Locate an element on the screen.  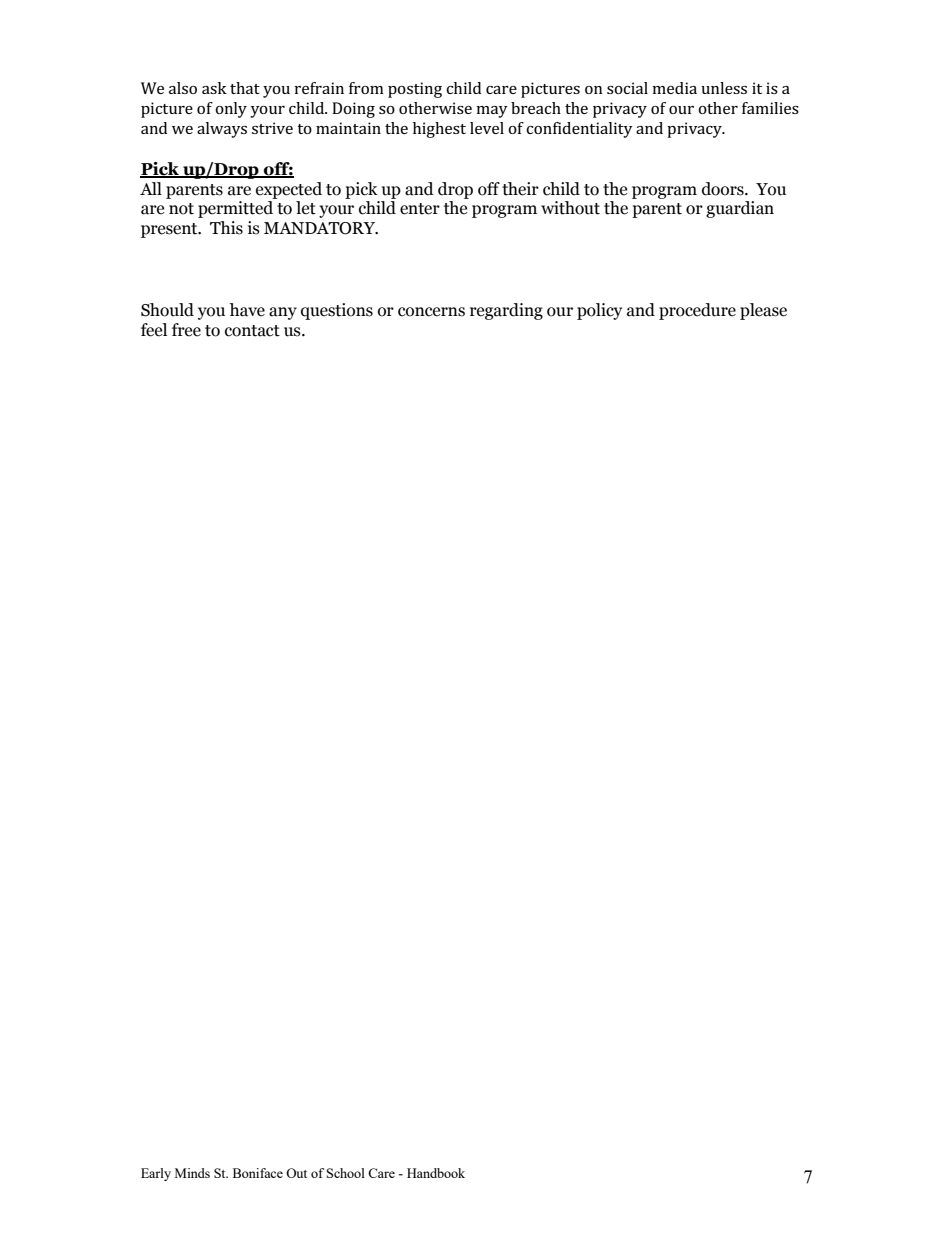
media is located at coordinates (675, 88).
